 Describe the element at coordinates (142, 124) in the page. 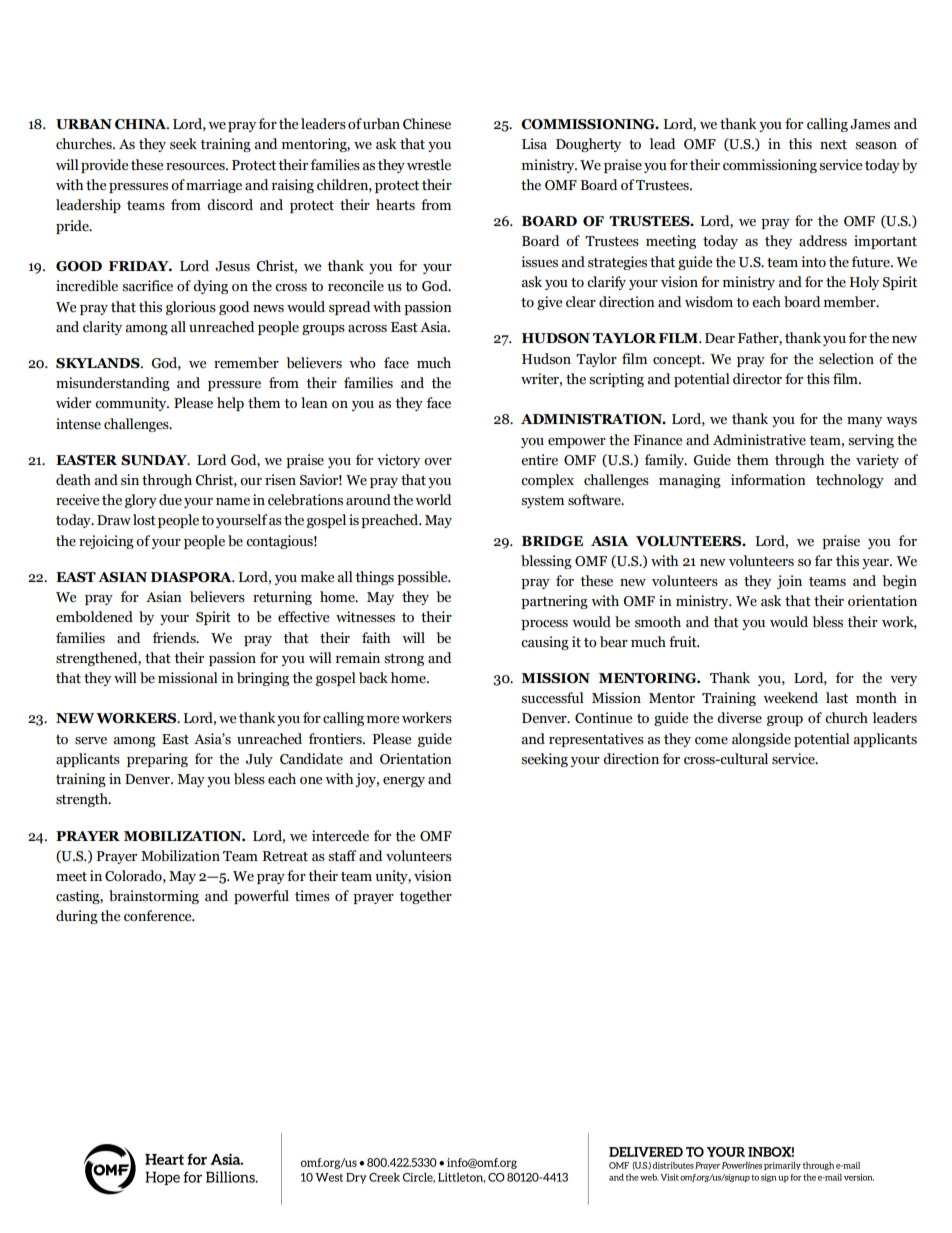

I see `CHINA` at that location.
